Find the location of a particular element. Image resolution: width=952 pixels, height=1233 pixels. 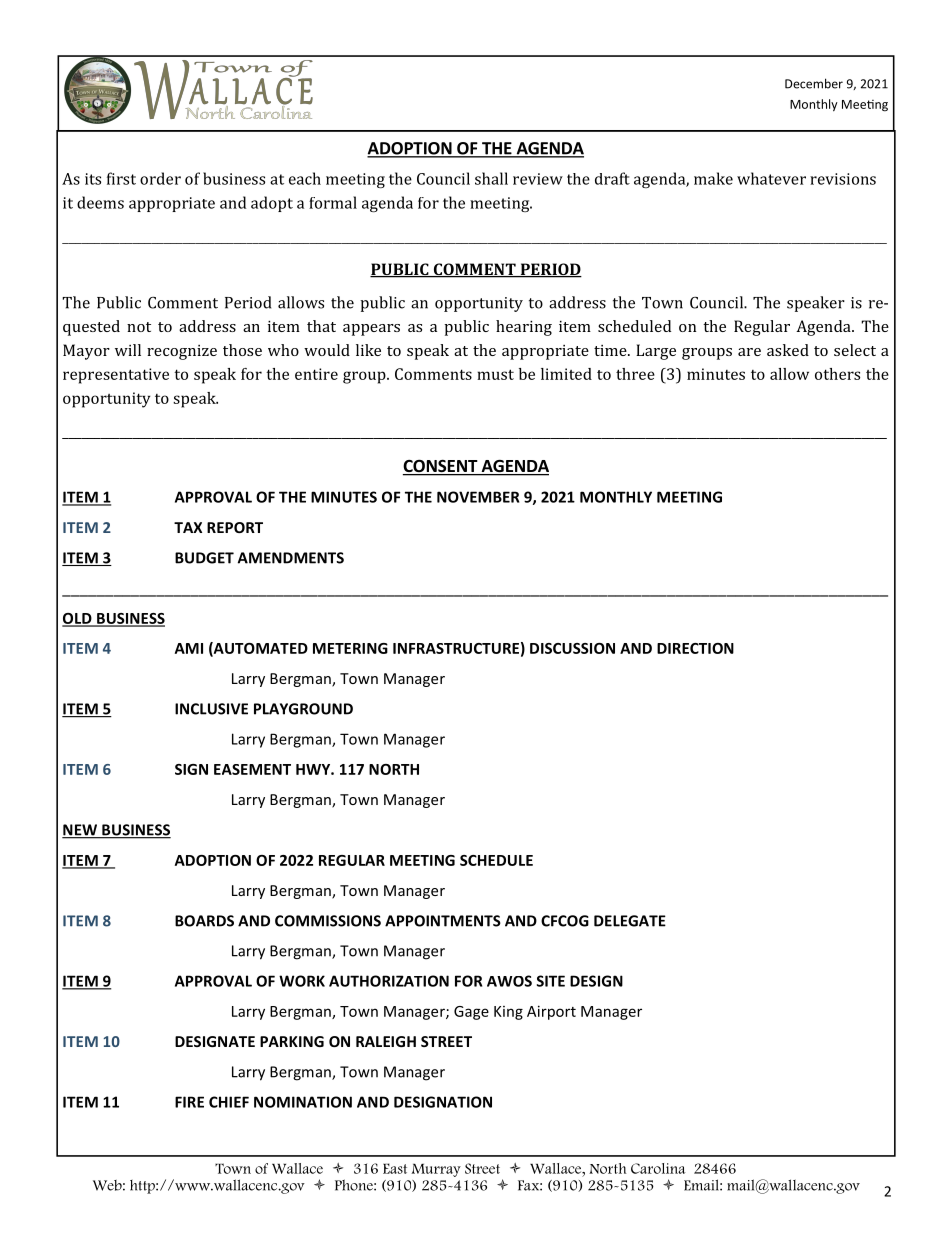

order is located at coordinates (160, 178).
